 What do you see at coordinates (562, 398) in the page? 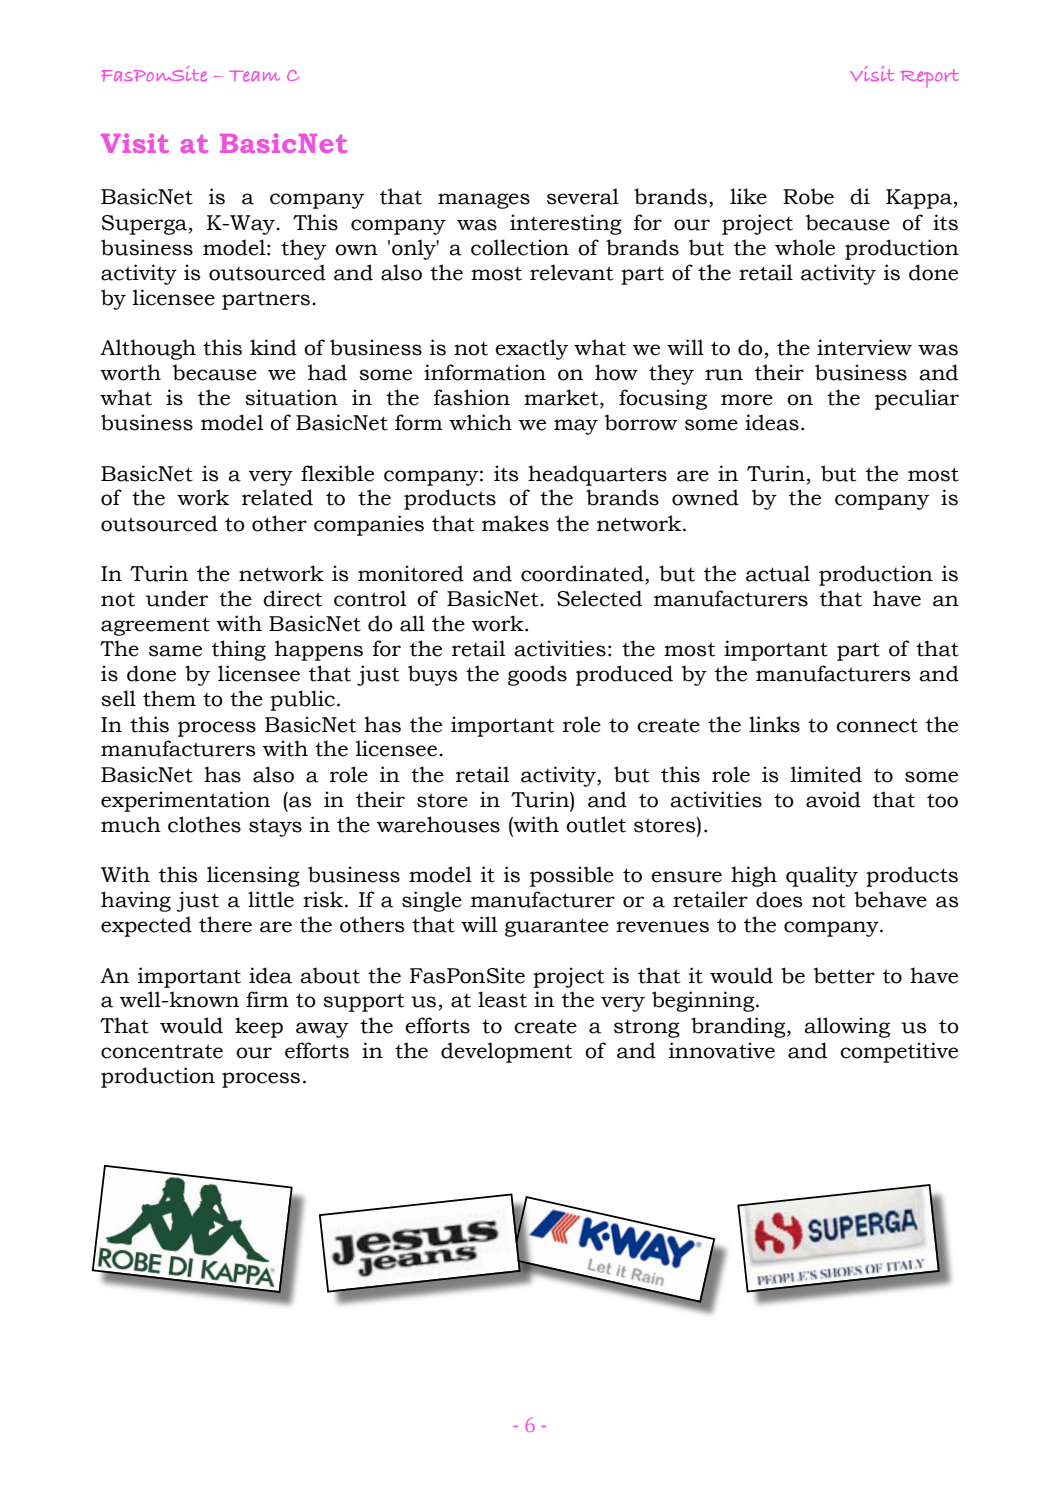
I see `market` at bounding box center [562, 398].
